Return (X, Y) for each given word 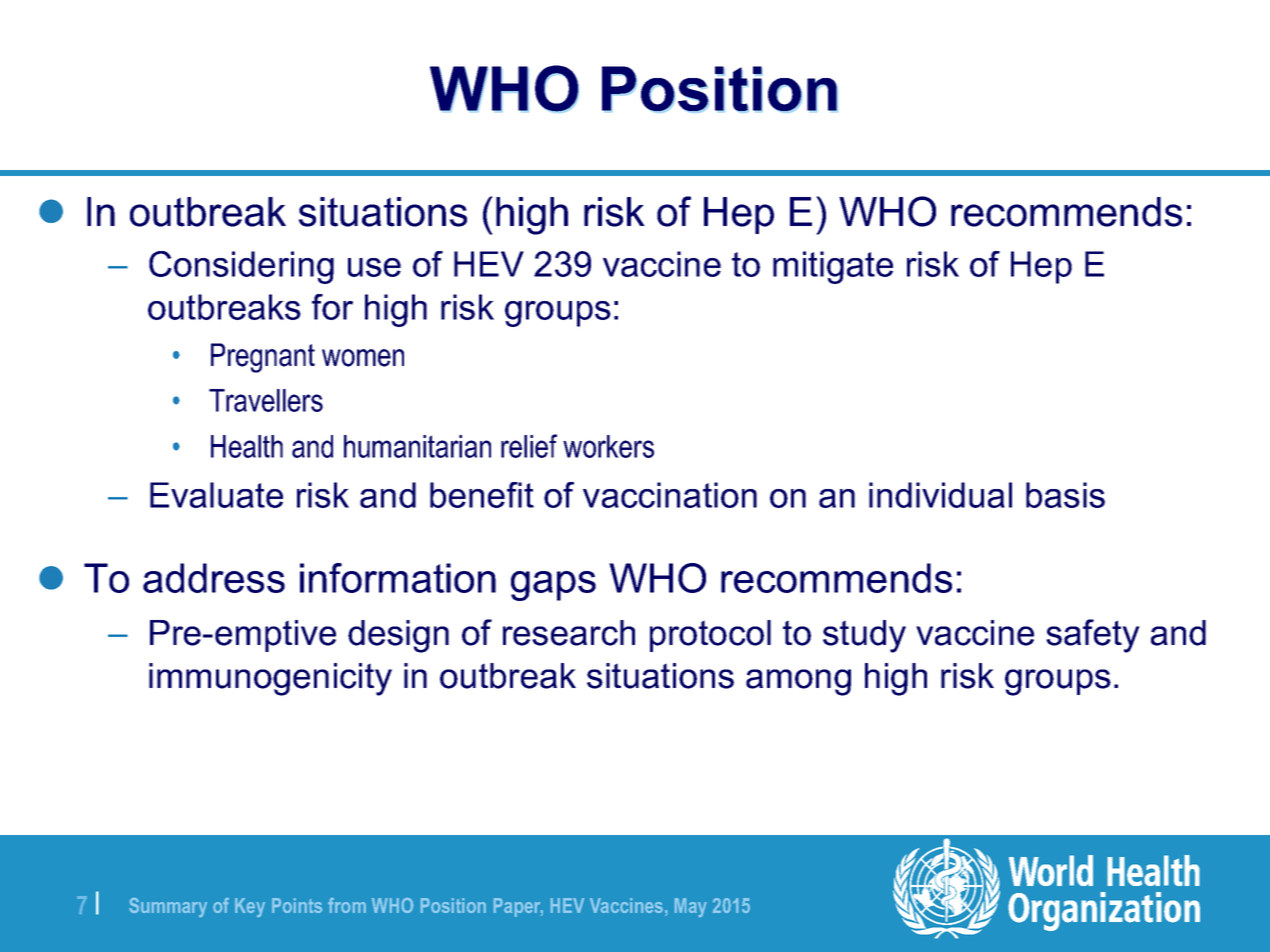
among (798, 682)
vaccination (670, 495)
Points (297, 905)
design (398, 636)
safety (1093, 636)
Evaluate (216, 495)
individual (940, 495)
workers (608, 446)
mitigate (833, 267)
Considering (241, 267)
